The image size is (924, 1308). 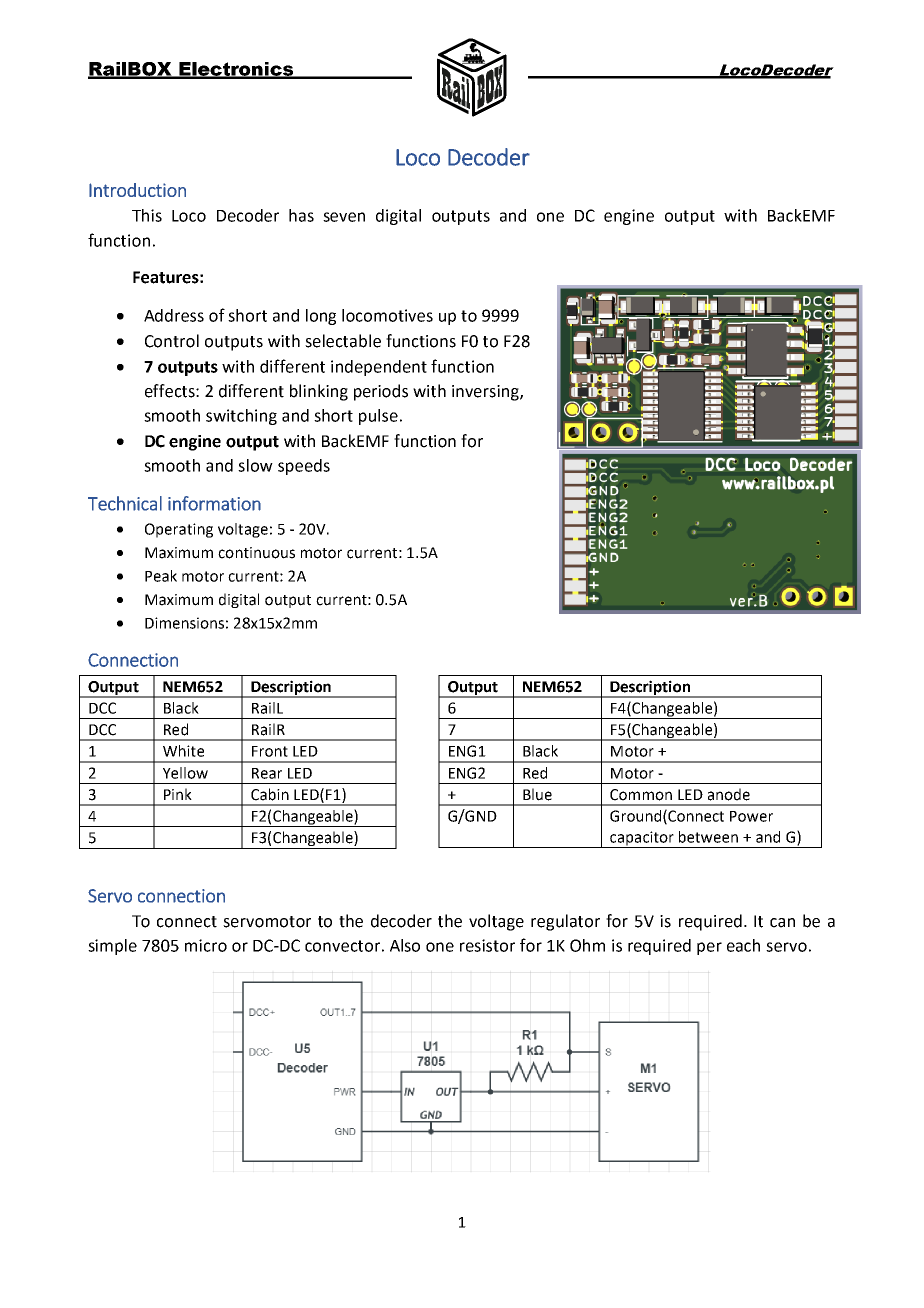 I want to click on Control, so click(x=172, y=341).
